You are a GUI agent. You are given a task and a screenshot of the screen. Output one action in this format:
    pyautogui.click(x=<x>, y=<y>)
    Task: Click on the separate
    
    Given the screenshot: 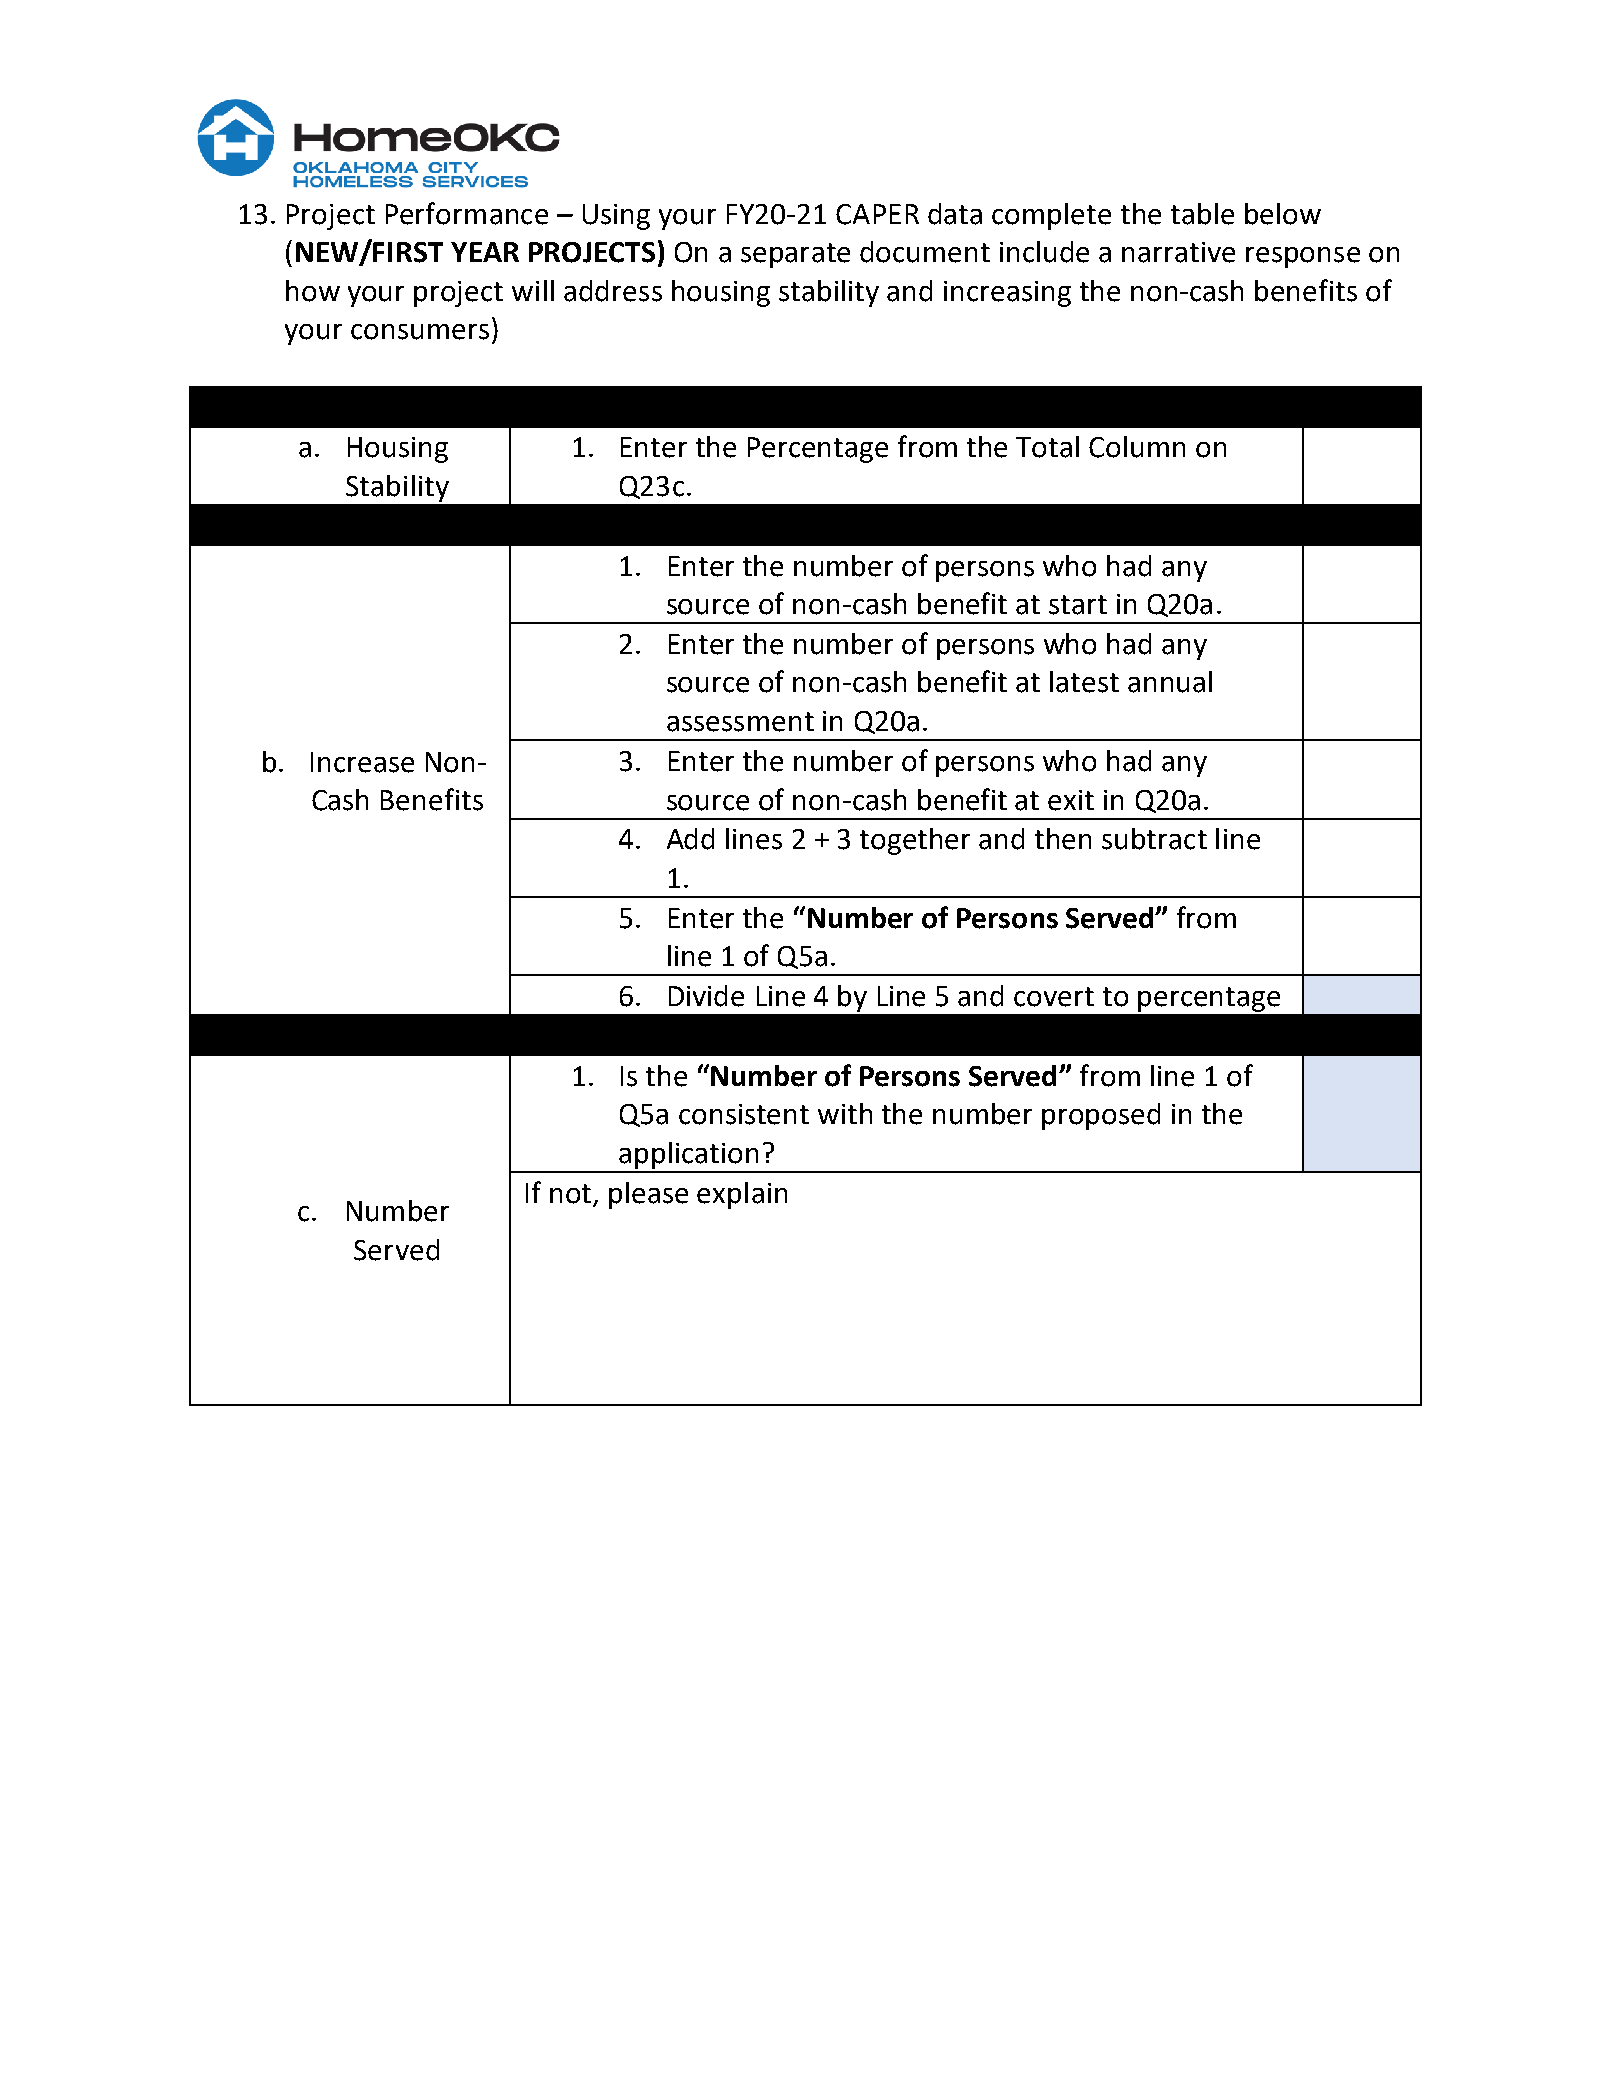 What is the action you would take?
    pyautogui.click(x=795, y=255)
